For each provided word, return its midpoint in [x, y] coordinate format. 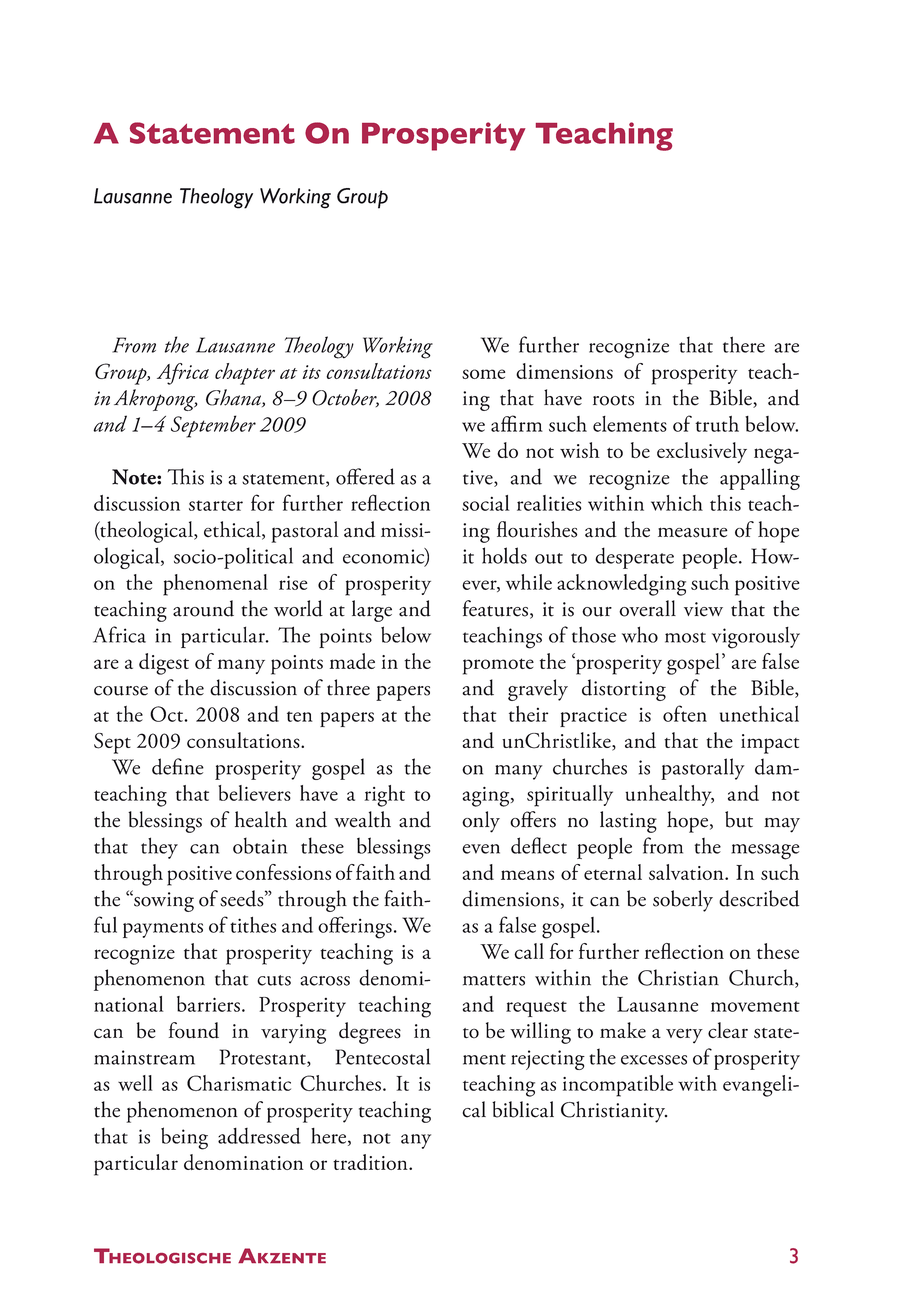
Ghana [234, 398]
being [184, 1138]
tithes [253, 925]
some [484, 374]
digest [164, 664]
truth [717, 424]
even [481, 849]
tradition [371, 1162]
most [685, 637]
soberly [683, 901]
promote [498, 666]
